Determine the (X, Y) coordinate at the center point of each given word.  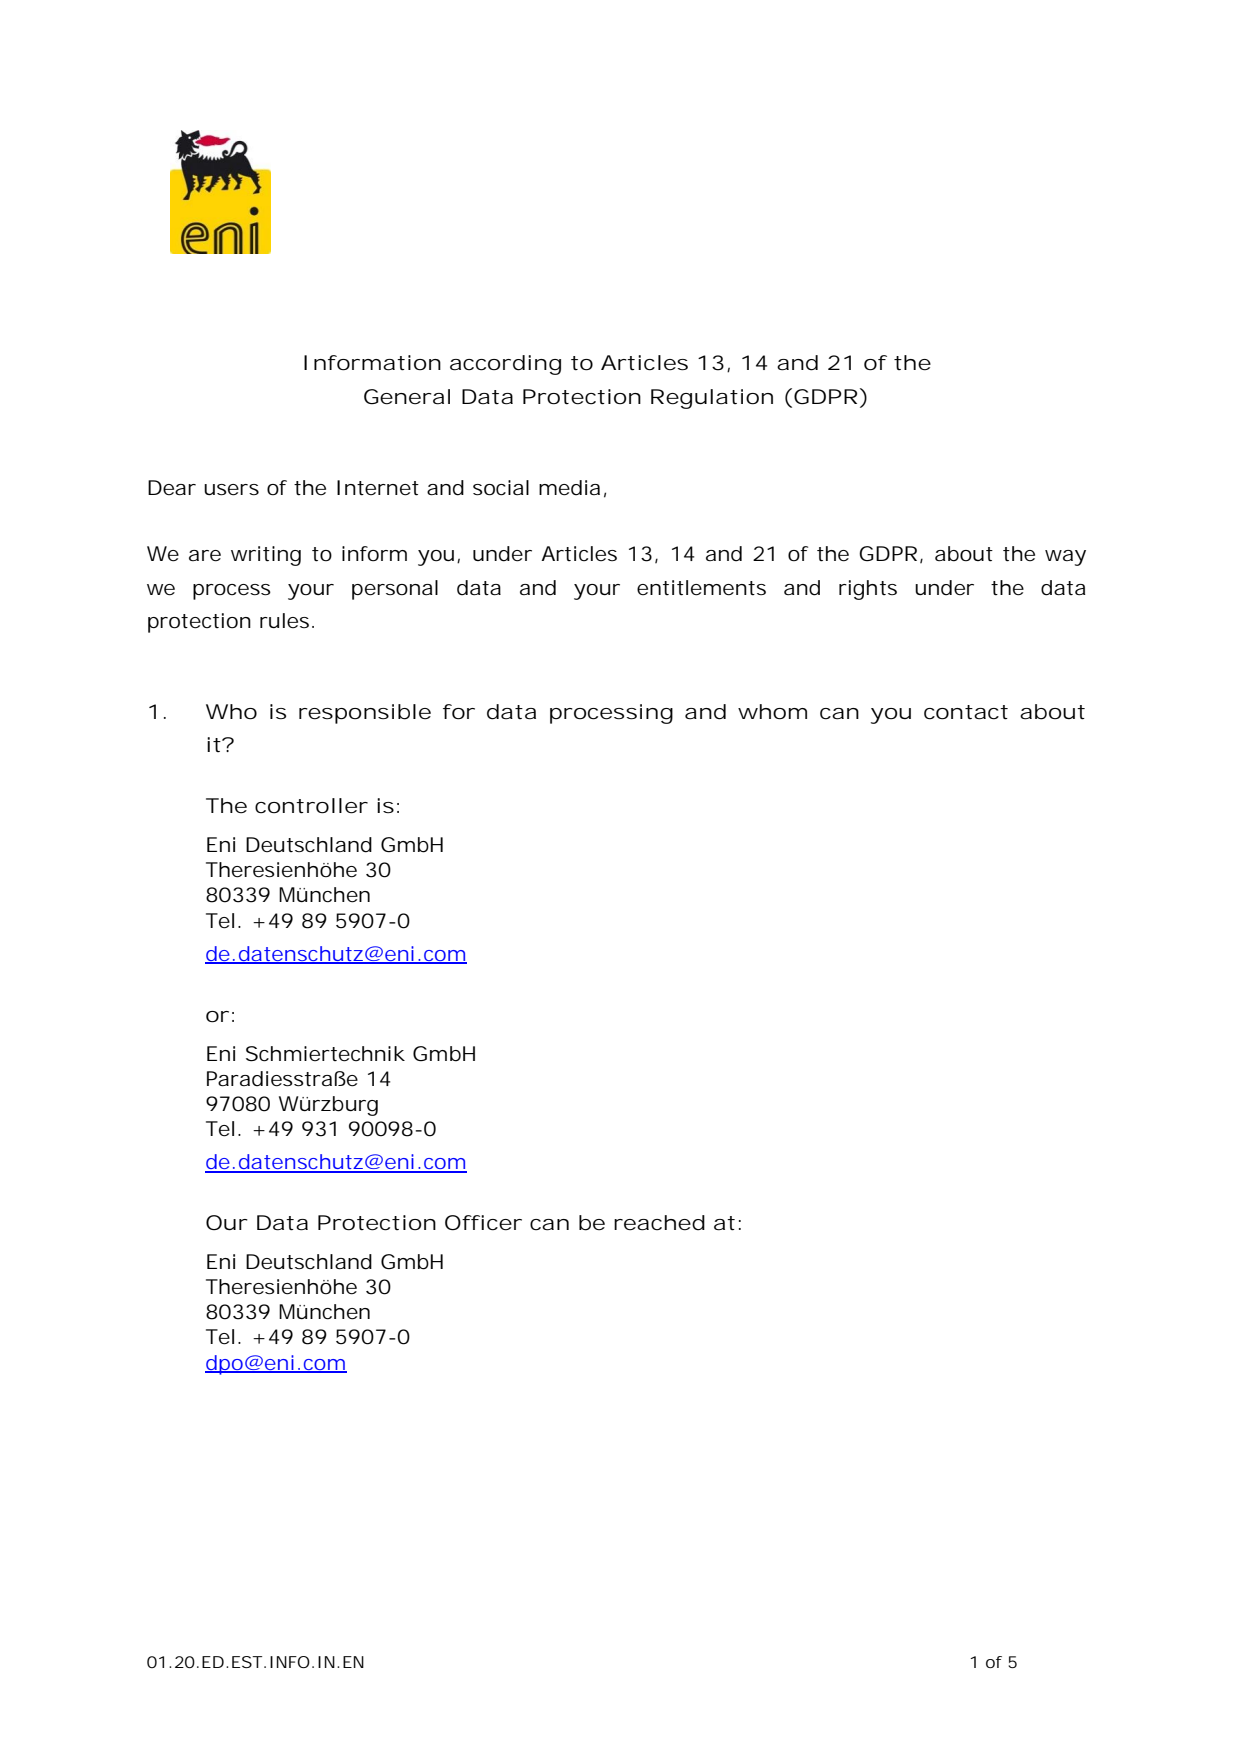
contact (966, 712)
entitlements (701, 588)
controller (311, 806)
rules (286, 620)
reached (659, 1223)
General (407, 397)
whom (772, 712)
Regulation (712, 399)
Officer (483, 1223)
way (1065, 558)
